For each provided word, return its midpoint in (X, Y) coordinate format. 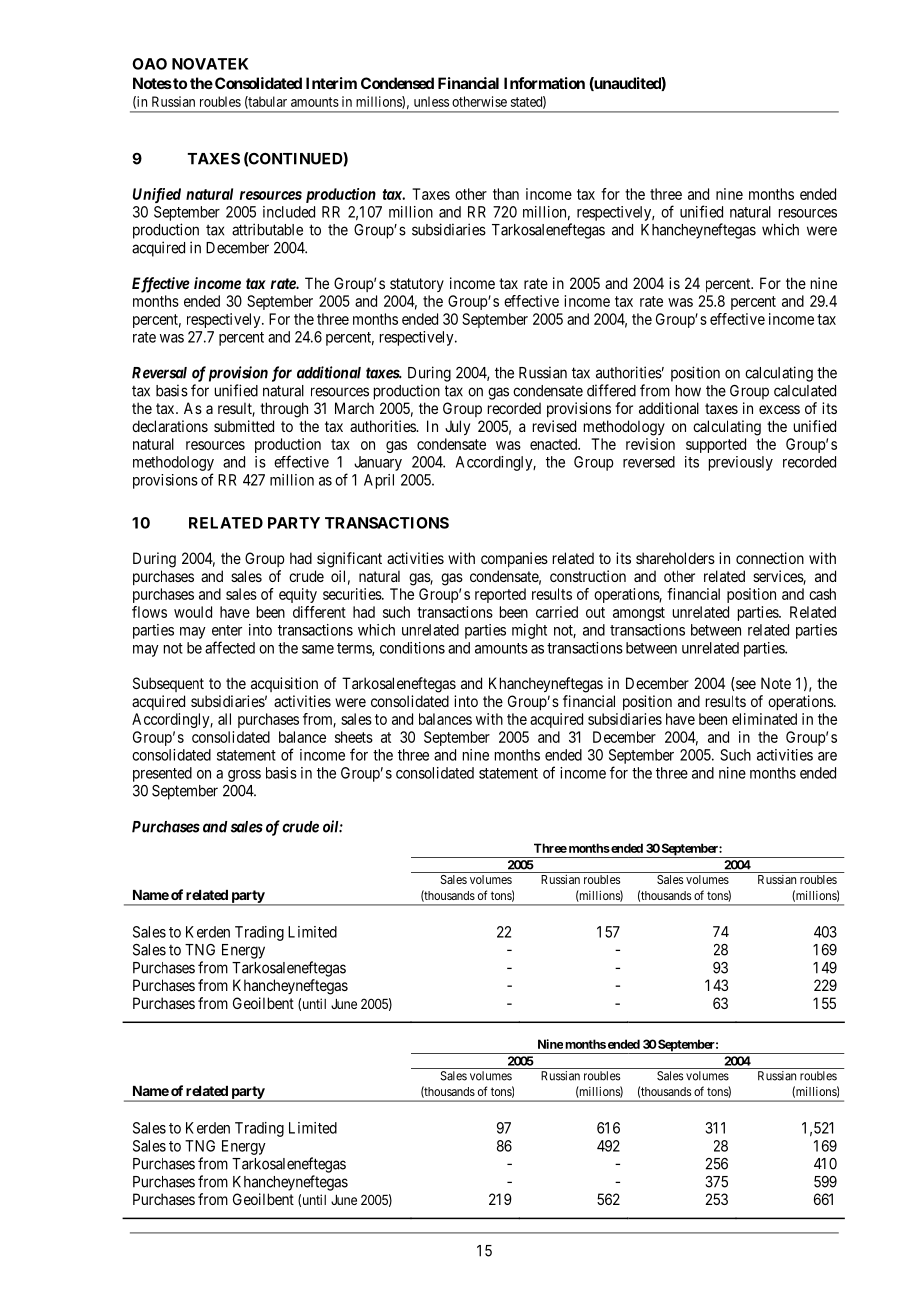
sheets (354, 737)
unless (431, 101)
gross (244, 776)
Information (544, 83)
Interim (331, 83)
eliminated (764, 719)
